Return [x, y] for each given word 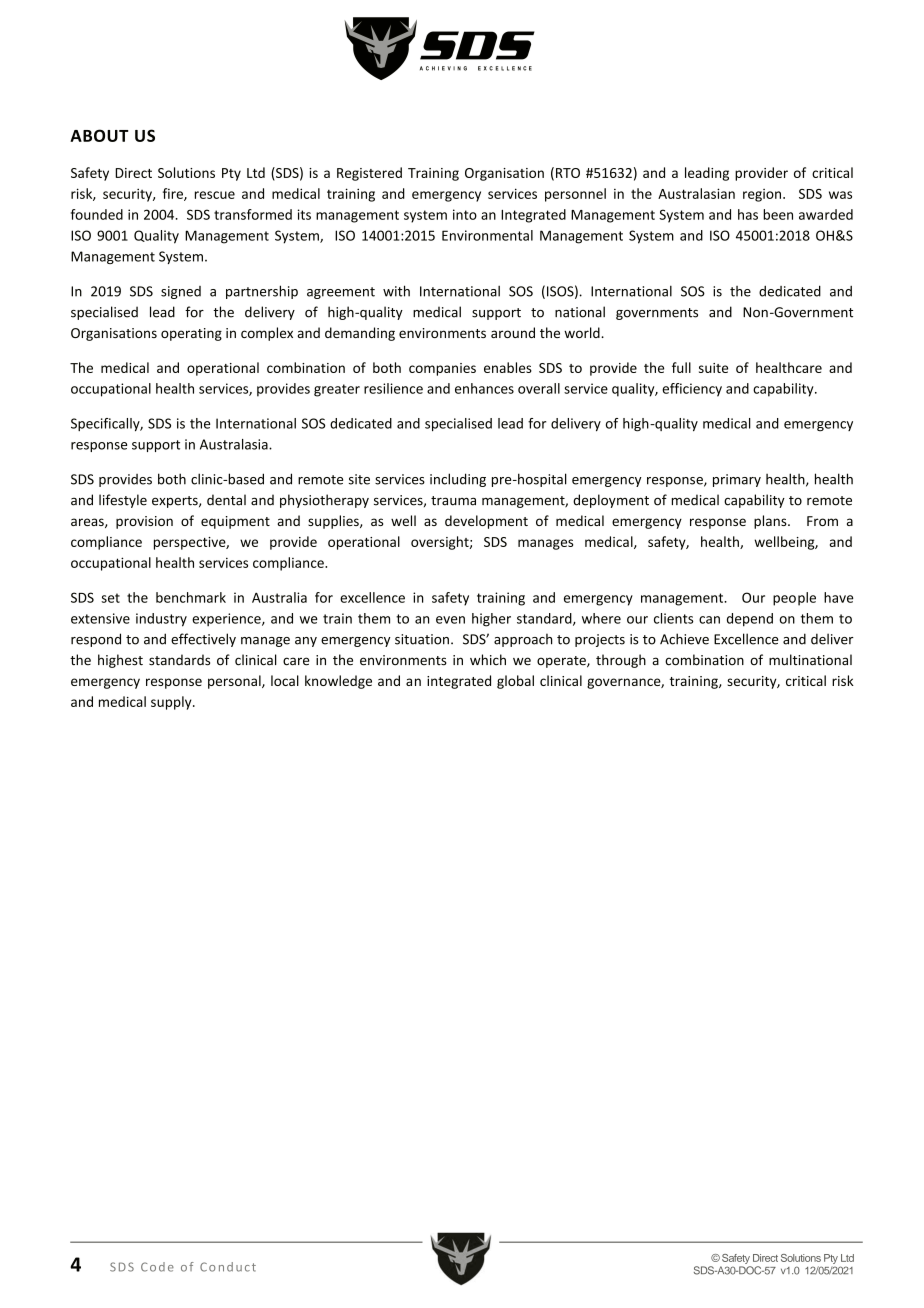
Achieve [684, 639]
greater [337, 390]
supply [172, 703]
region [762, 195]
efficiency [692, 390]
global [515, 682]
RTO [568, 173]
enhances [484, 388]
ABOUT [99, 135]
